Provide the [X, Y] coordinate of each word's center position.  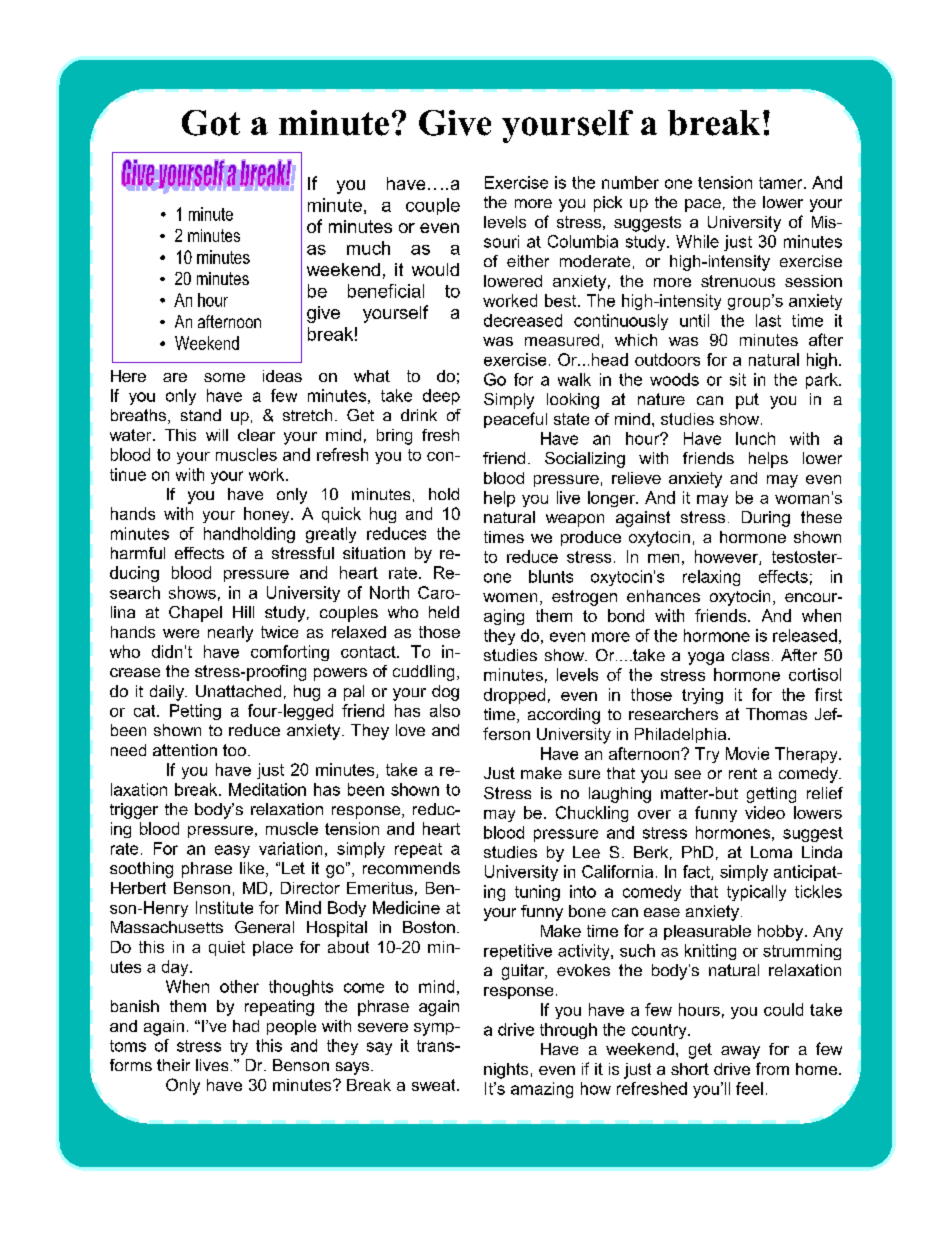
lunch [755, 438]
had [246, 1026]
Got [211, 123]
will [217, 435]
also [445, 710]
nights [506, 1071]
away [740, 1052]
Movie [747, 753]
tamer [782, 183]
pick [608, 204]
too [234, 750]
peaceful [515, 420]
